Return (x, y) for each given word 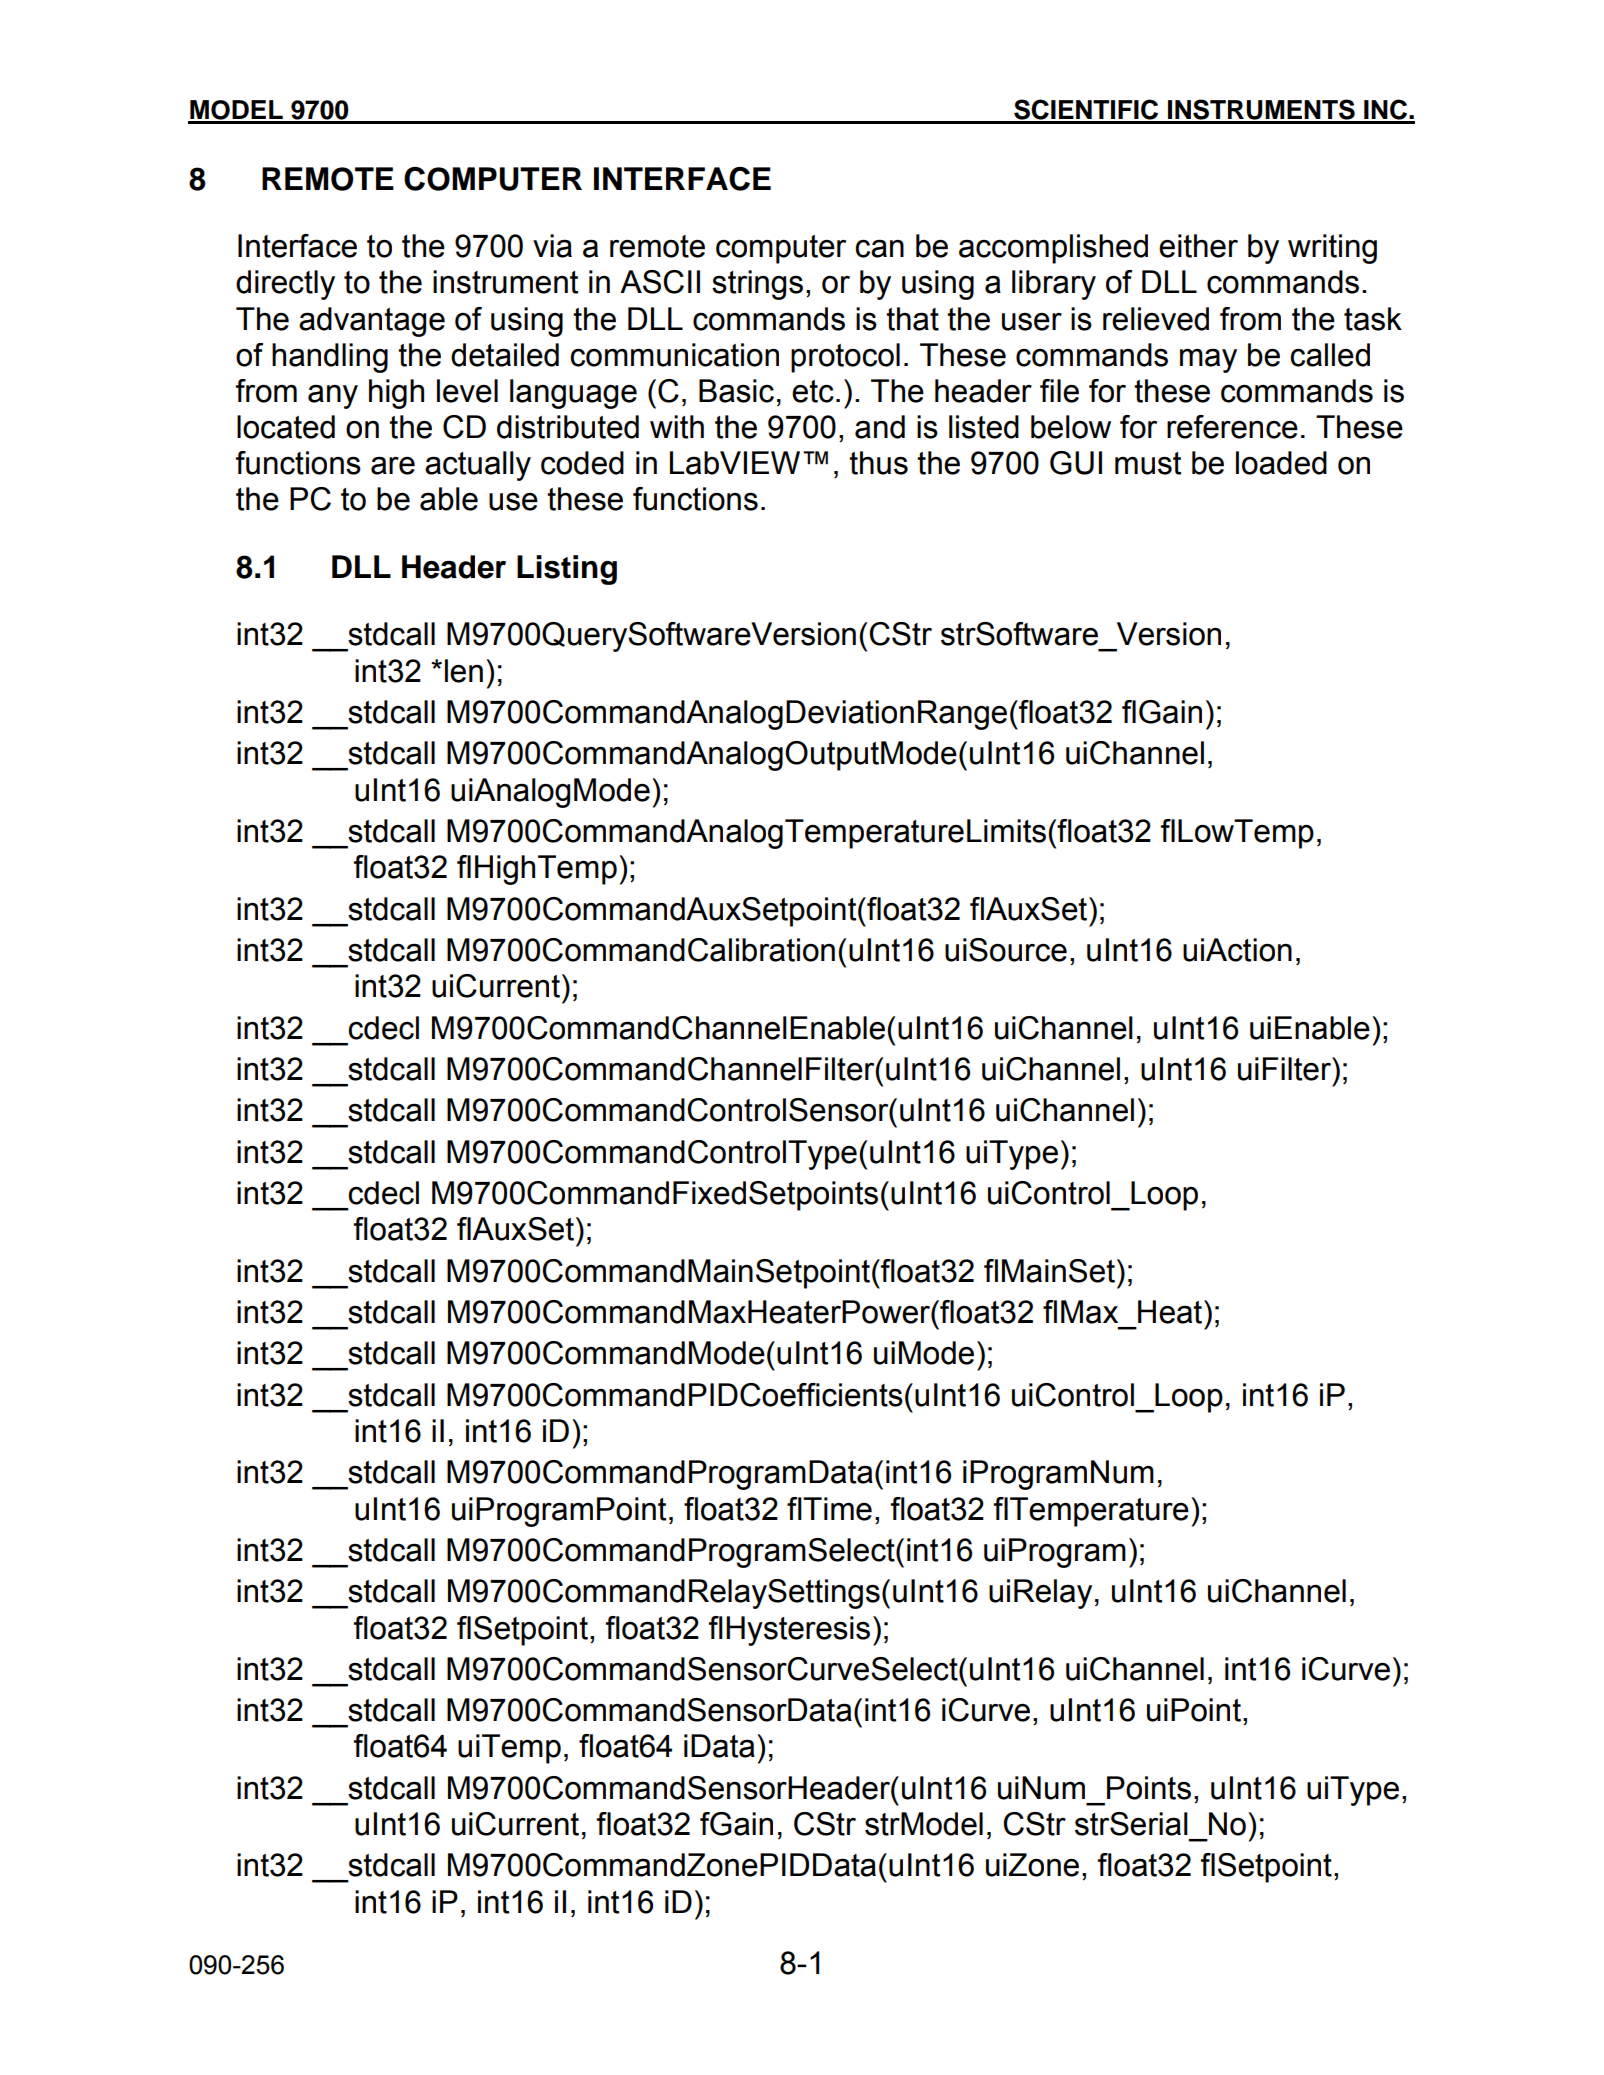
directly (285, 285)
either (1198, 246)
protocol (845, 358)
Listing (567, 570)
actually (478, 466)
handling (330, 358)
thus (878, 463)
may (1208, 360)
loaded (1281, 463)
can (879, 248)
